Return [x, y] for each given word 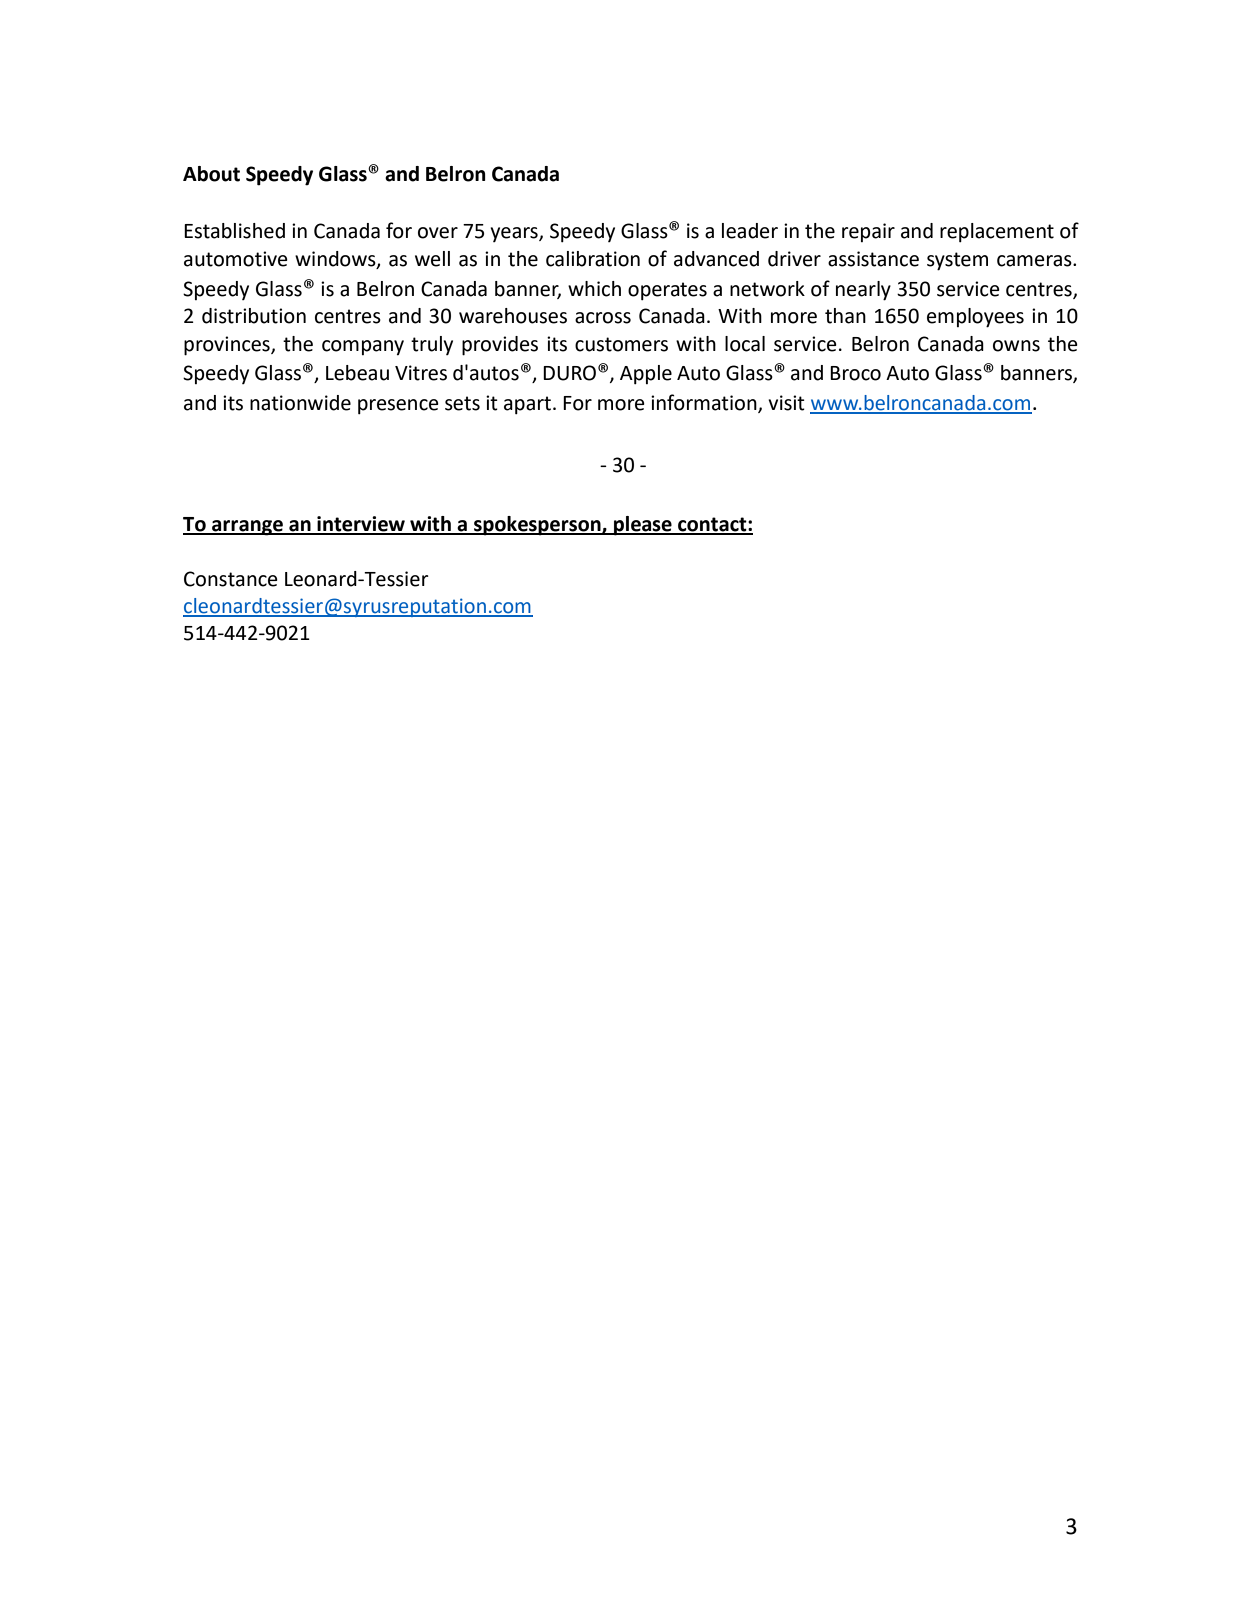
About [211, 174]
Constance [231, 579]
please [643, 526]
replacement [997, 233]
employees [975, 318]
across [603, 318]
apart [529, 405]
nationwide [300, 403]
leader [750, 231]
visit [786, 403]
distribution [254, 316]
